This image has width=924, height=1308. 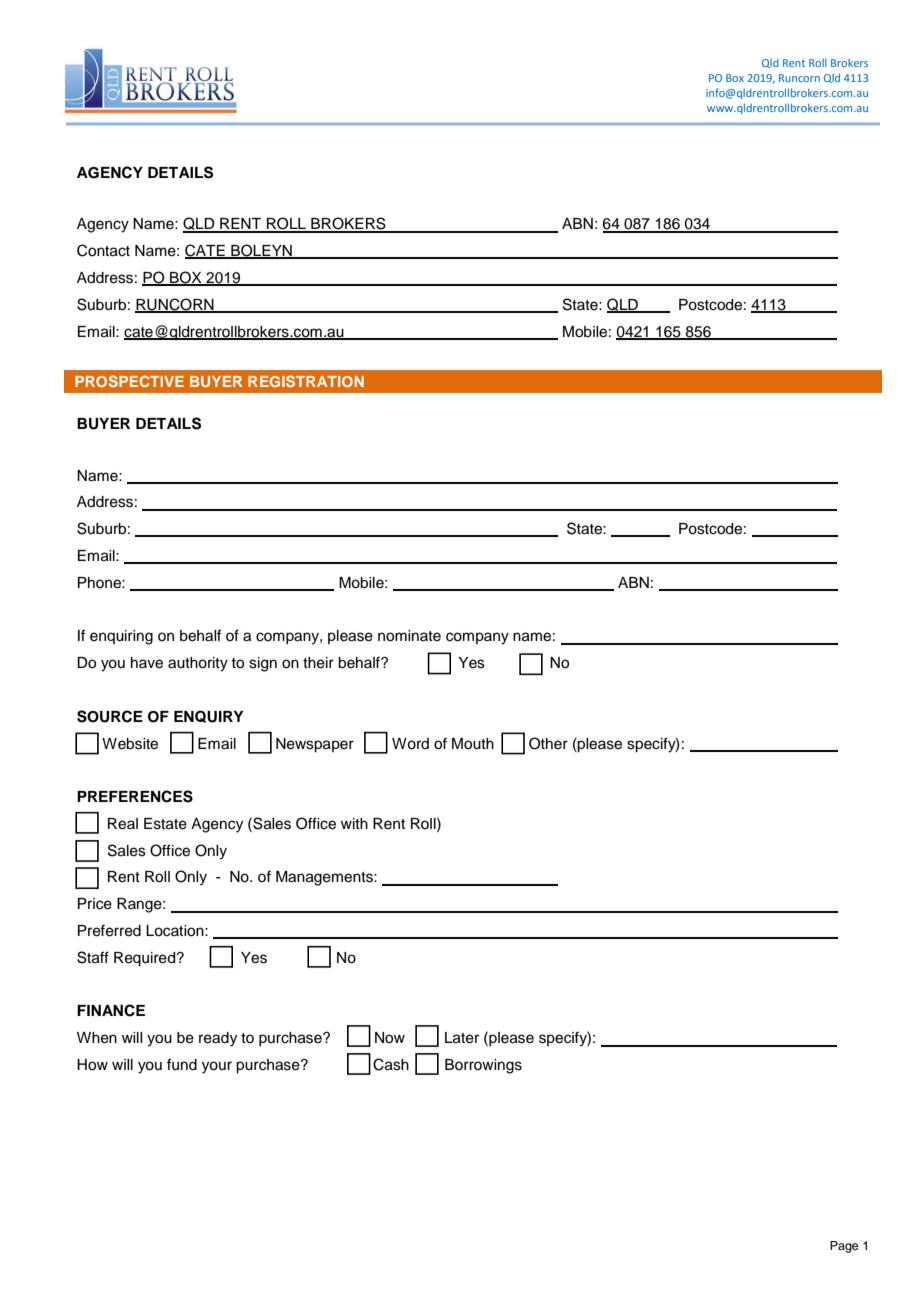 What do you see at coordinates (217, 1067) in the image?
I see `your` at bounding box center [217, 1067].
